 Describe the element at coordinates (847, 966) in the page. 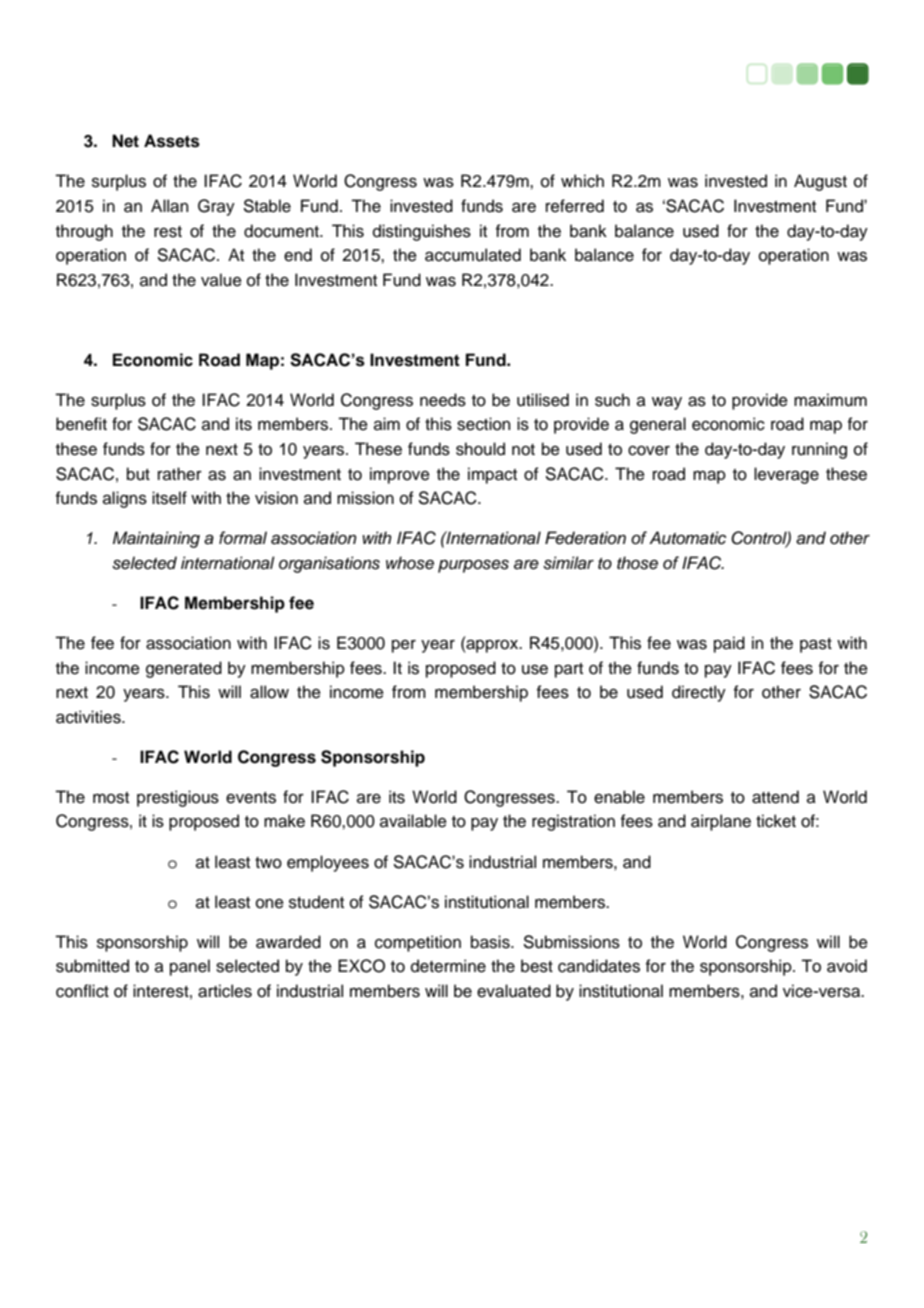

I see `avoid` at that location.
